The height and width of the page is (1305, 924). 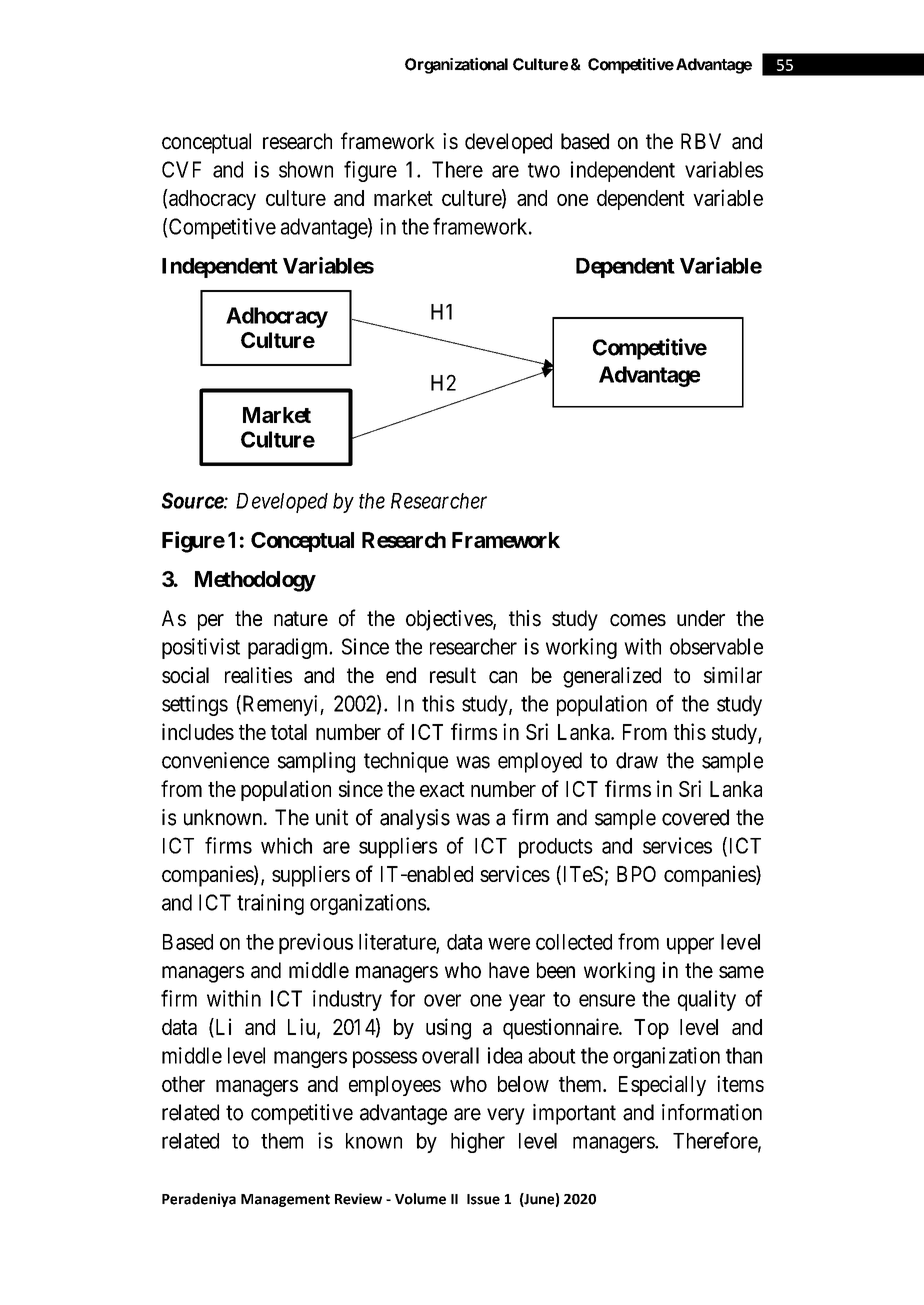 I want to click on realities, so click(x=258, y=675).
